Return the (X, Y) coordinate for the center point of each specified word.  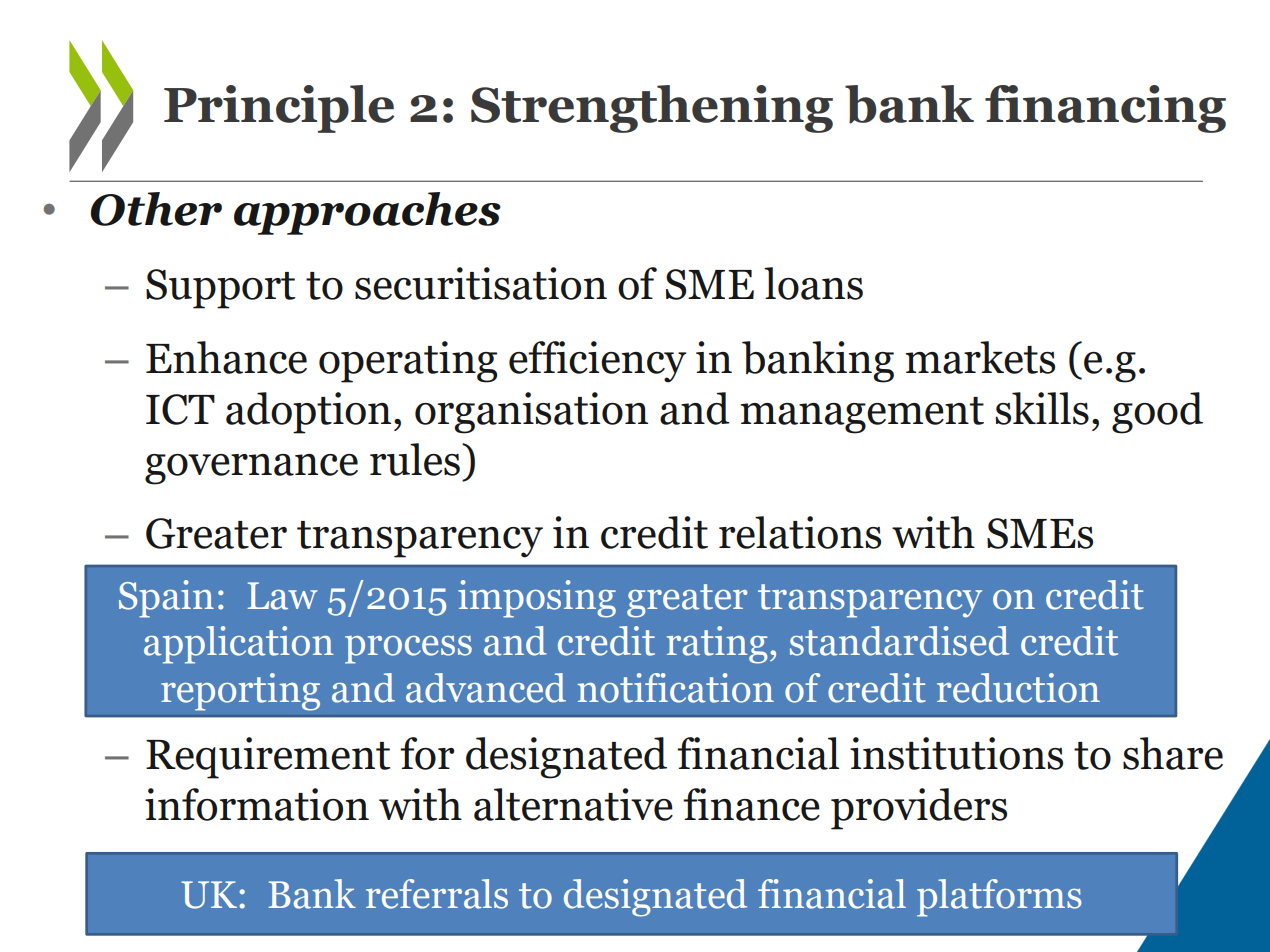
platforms (999, 898)
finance (751, 804)
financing (1105, 109)
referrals (437, 894)
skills (1042, 408)
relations (800, 532)
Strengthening (652, 109)
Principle (279, 109)
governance (251, 469)
